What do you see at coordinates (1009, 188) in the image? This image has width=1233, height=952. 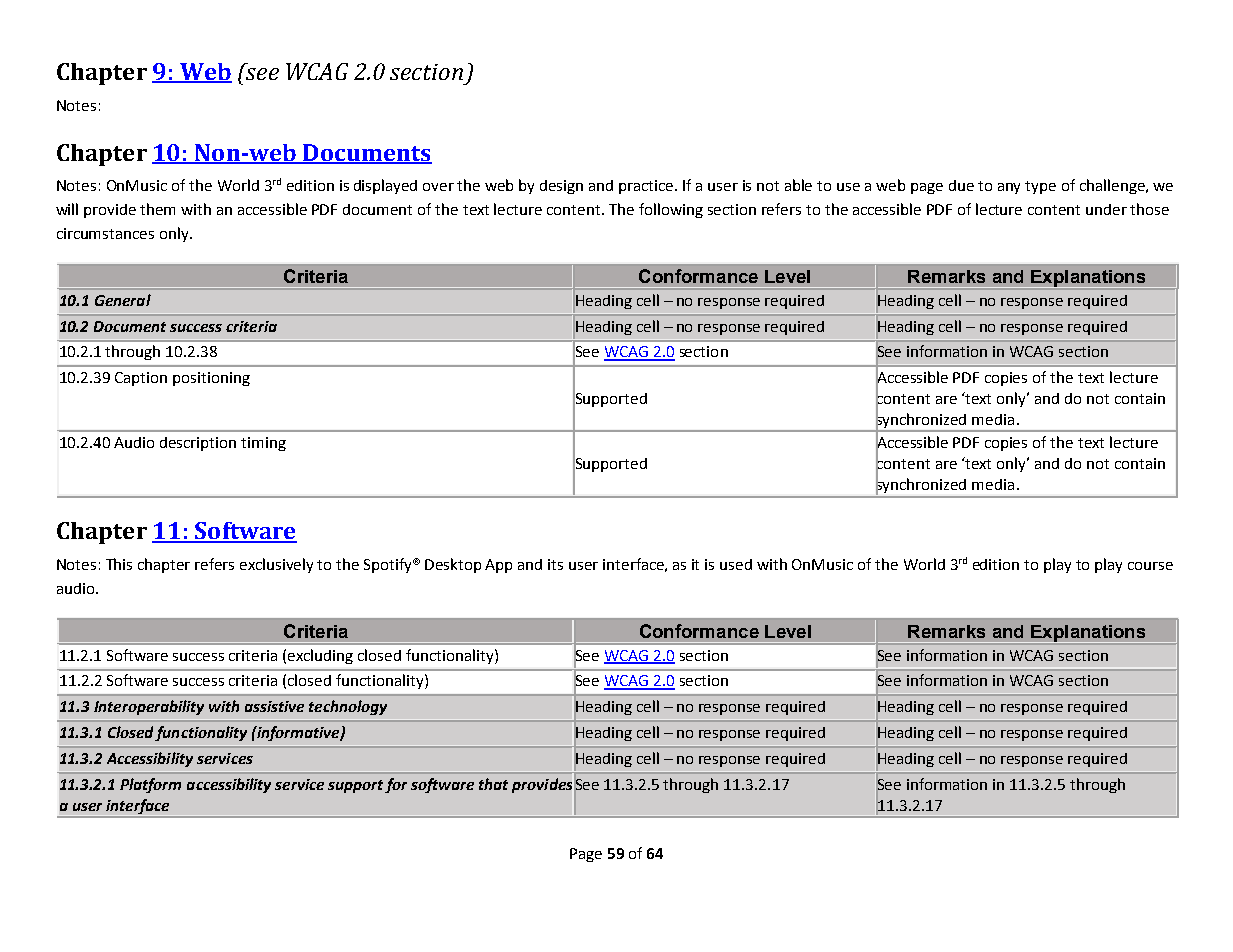 I see `any` at bounding box center [1009, 188].
